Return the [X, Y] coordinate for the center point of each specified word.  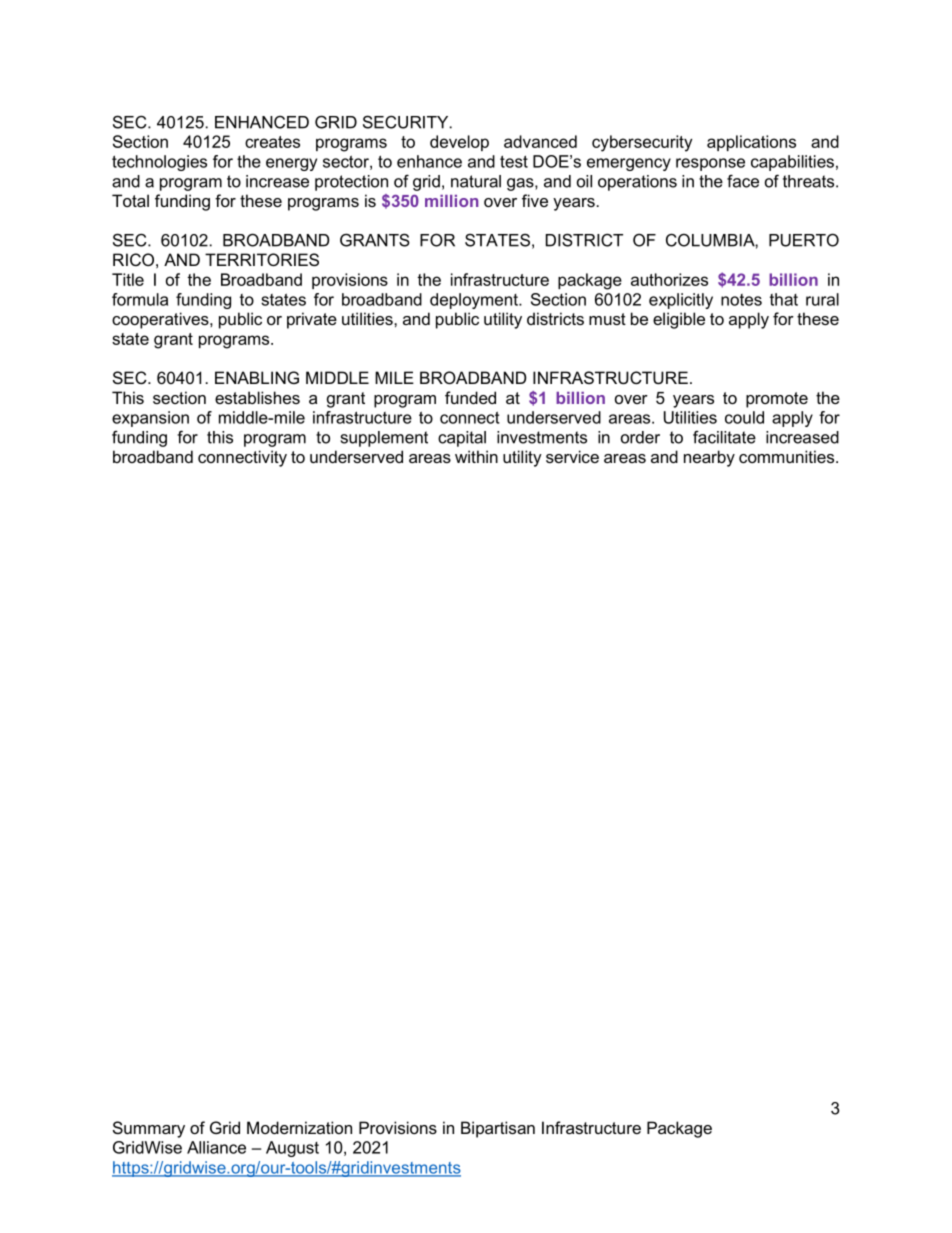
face [743, 181]
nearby [709, 458]
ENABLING [257, 377]
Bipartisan [498, 1129]
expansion [150, 419]
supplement [384, 439]
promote [777, 400]
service [572, 456]
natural [476, 181]
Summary [149, 1129]
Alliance [216, 1147]
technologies [159, 163]
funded [470, 397]
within [476, 456]
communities [788, 456]
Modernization [299, 1127]
